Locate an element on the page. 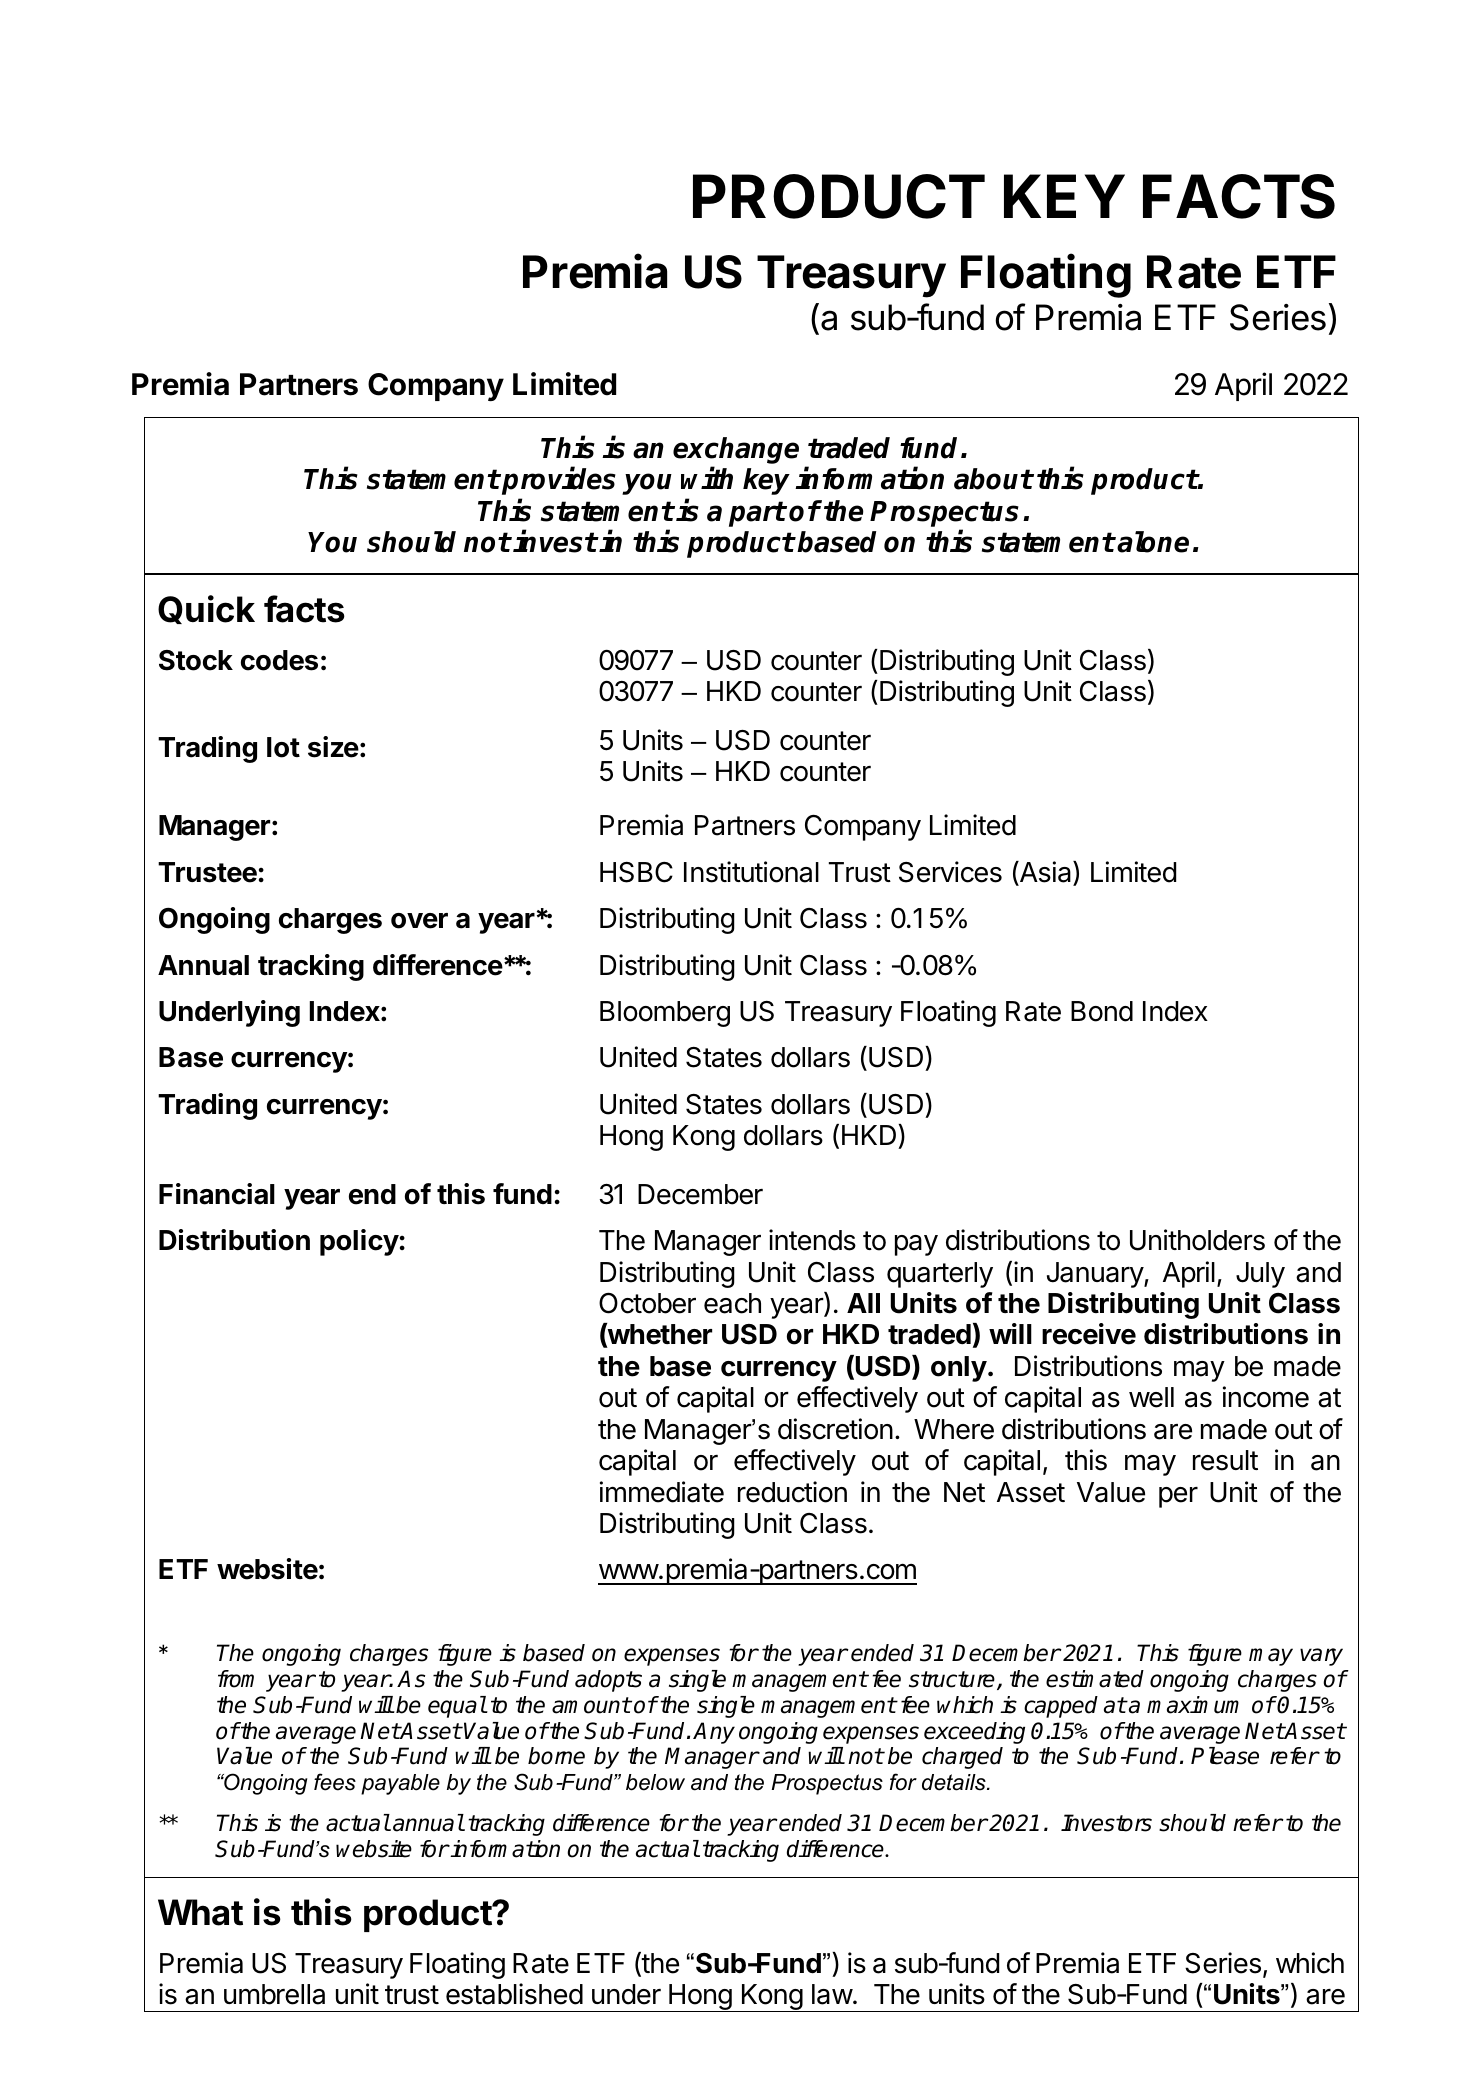  What is located at coordinates (200, 1912).
